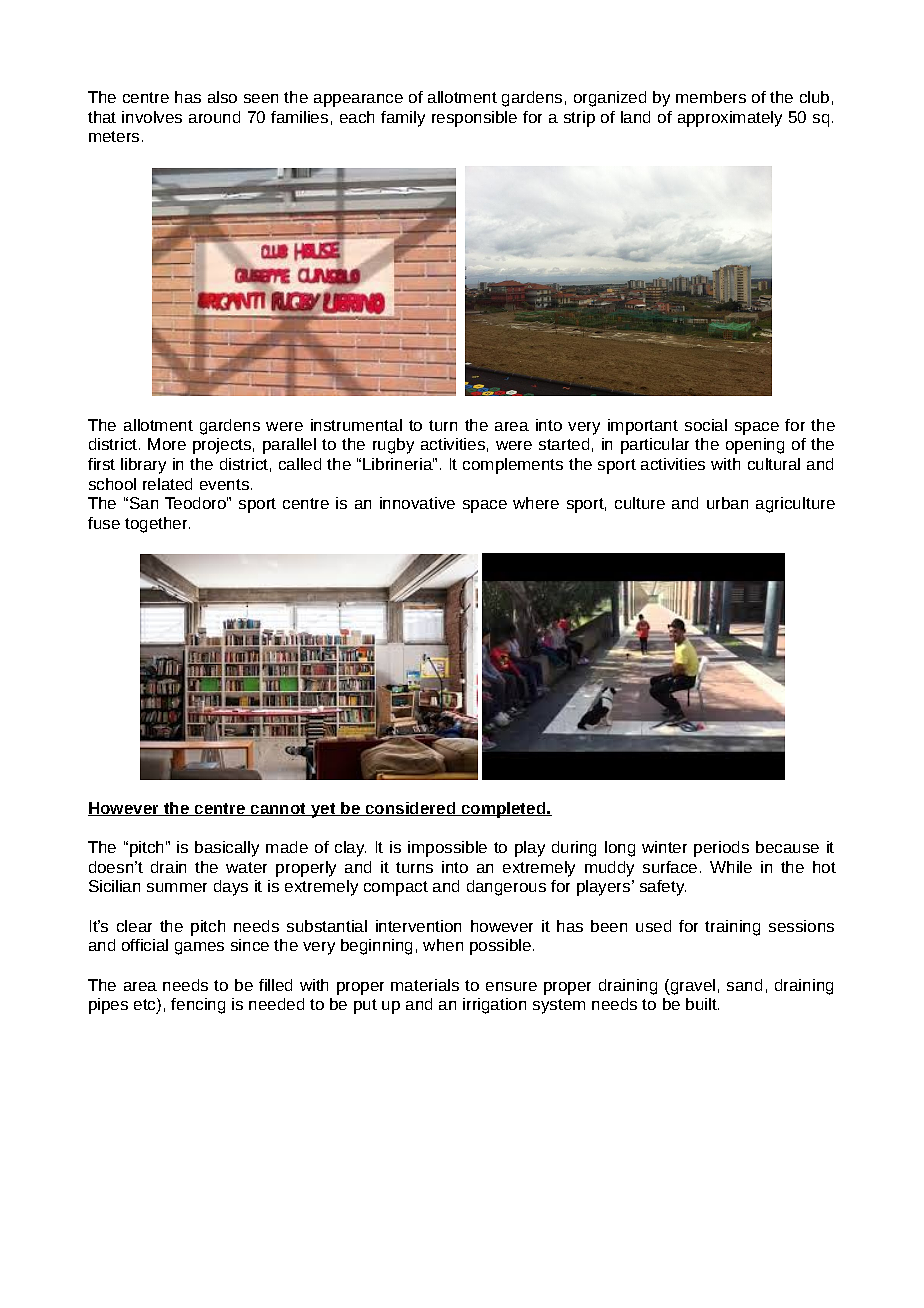 Image resolution: width=924 pixels, height=1308 pixels. What do you see at coordinates (167, 444) in the screenshot?
I see `More` at bounding box center [167, 444].
